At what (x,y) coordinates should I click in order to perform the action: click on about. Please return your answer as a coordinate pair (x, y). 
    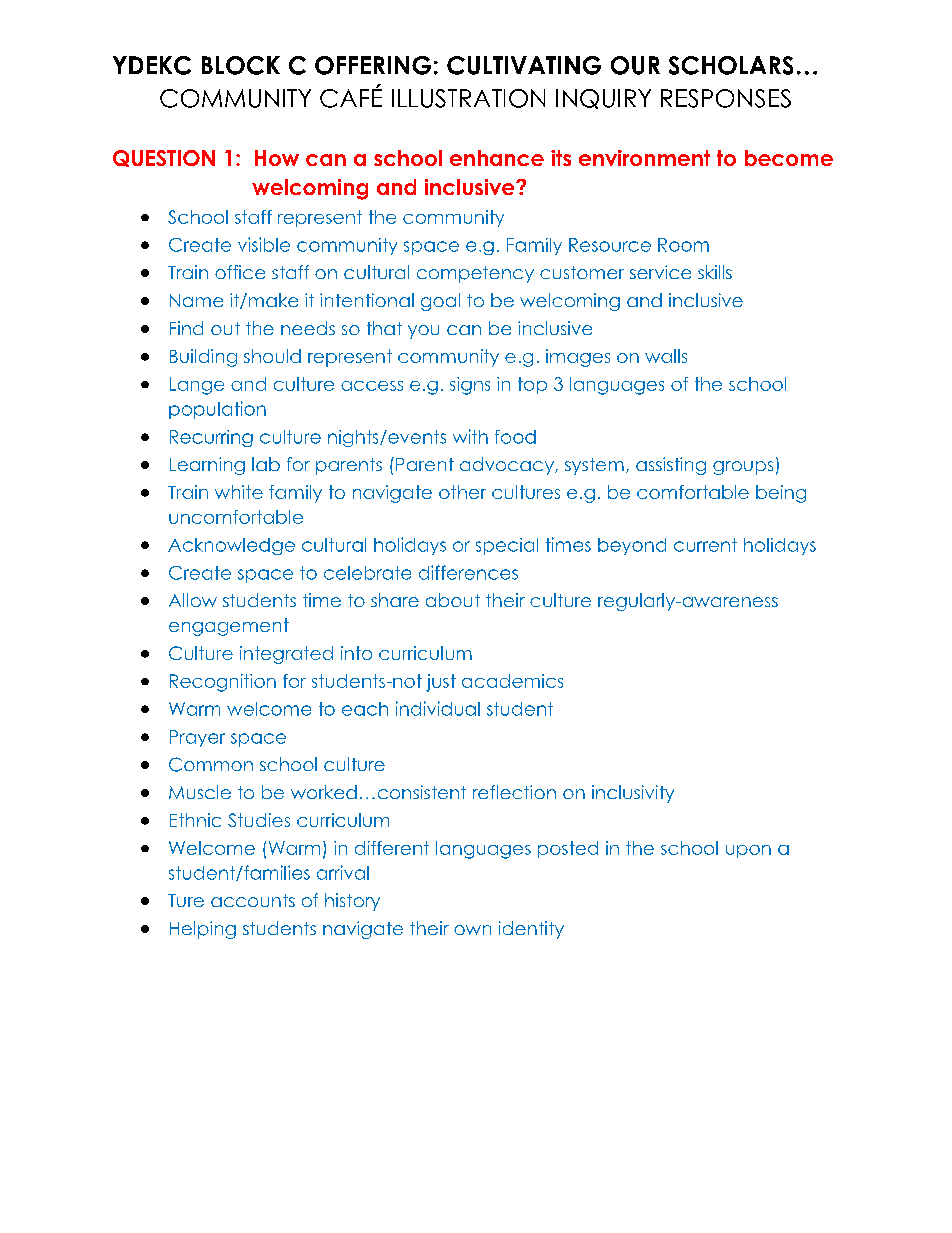
    Looking at the image, I should click on (453, 600).
